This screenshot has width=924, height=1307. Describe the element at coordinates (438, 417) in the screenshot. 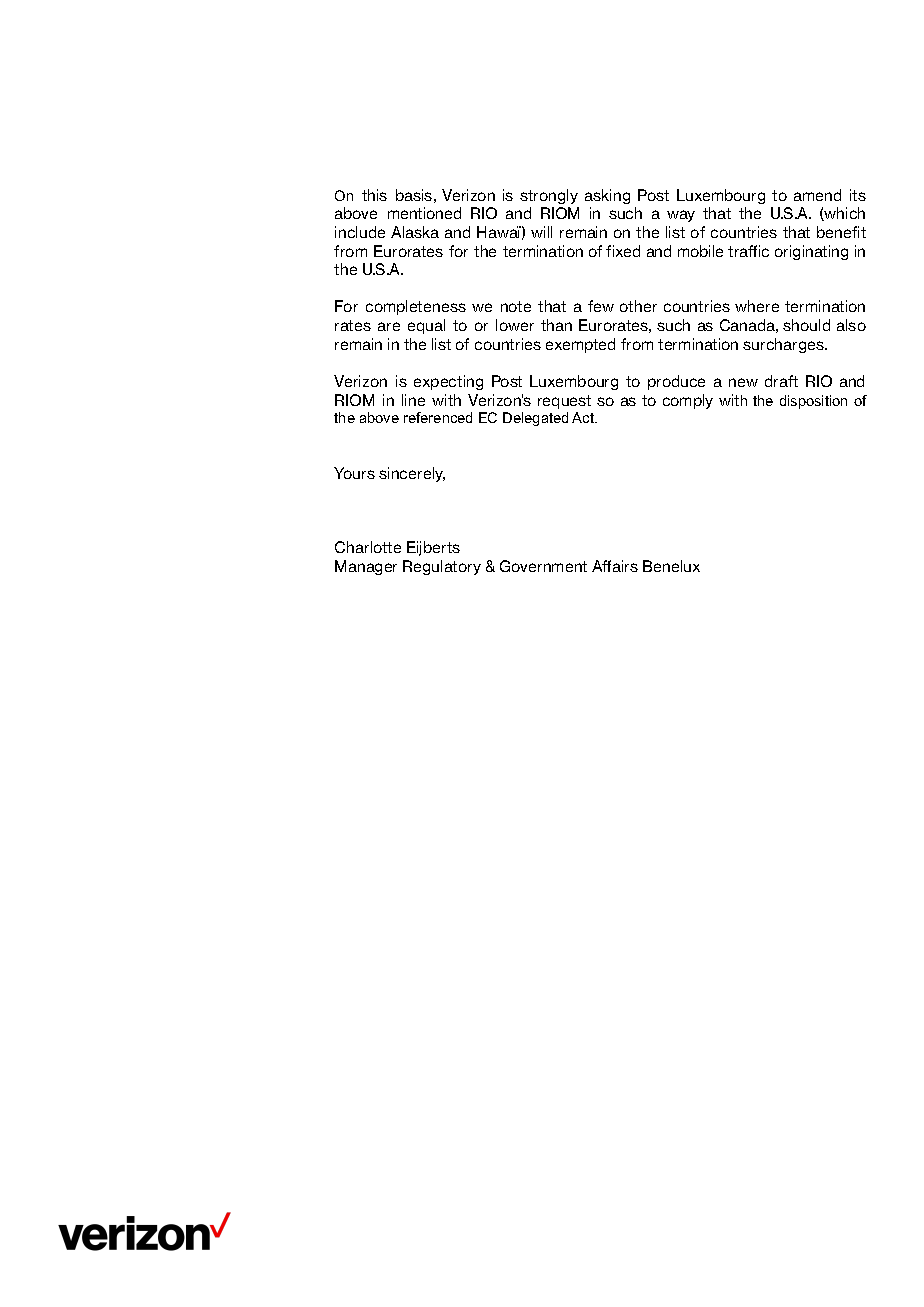

I see `referenced` at that location.
